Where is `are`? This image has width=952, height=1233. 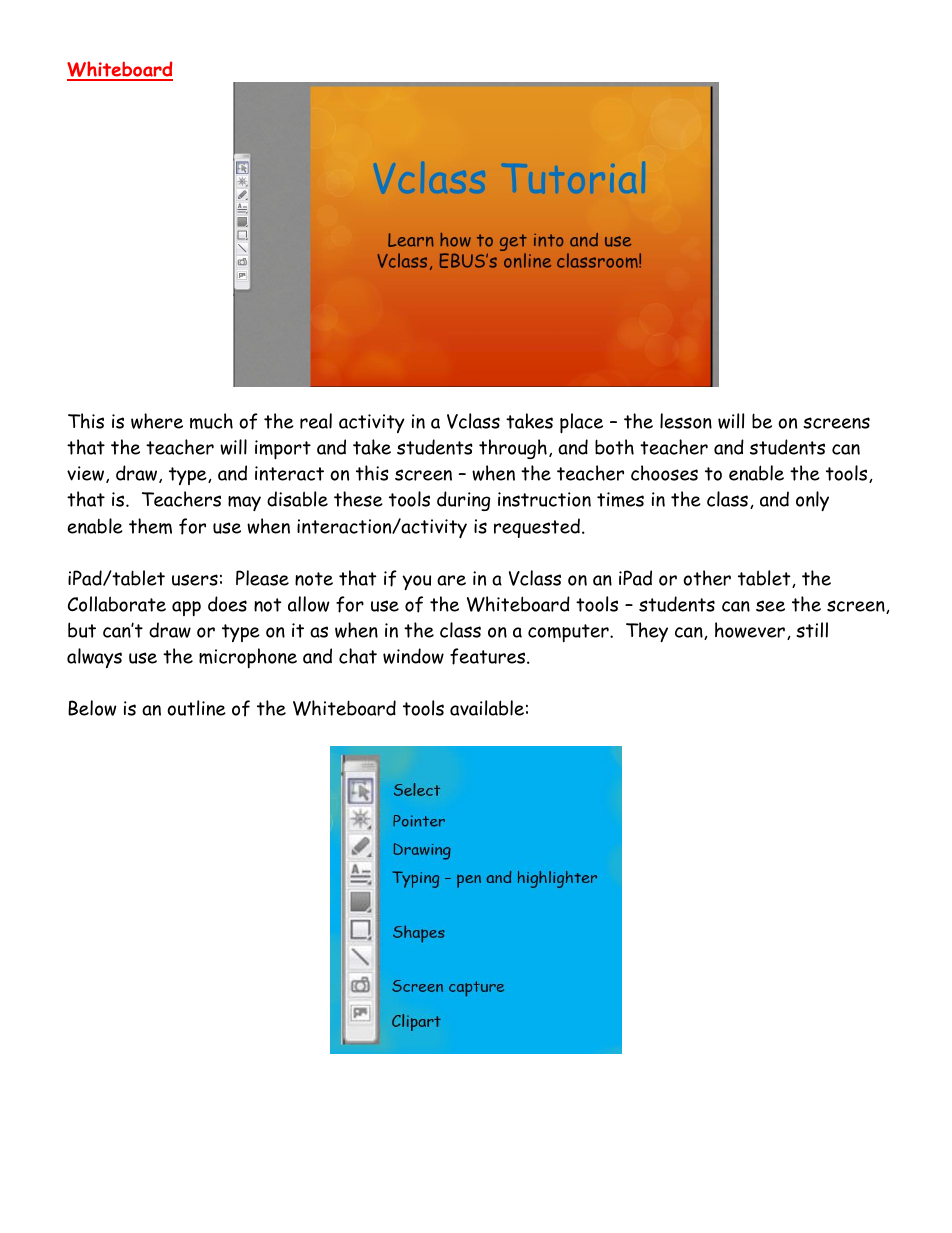 are is located at coordinates (451, 580).
